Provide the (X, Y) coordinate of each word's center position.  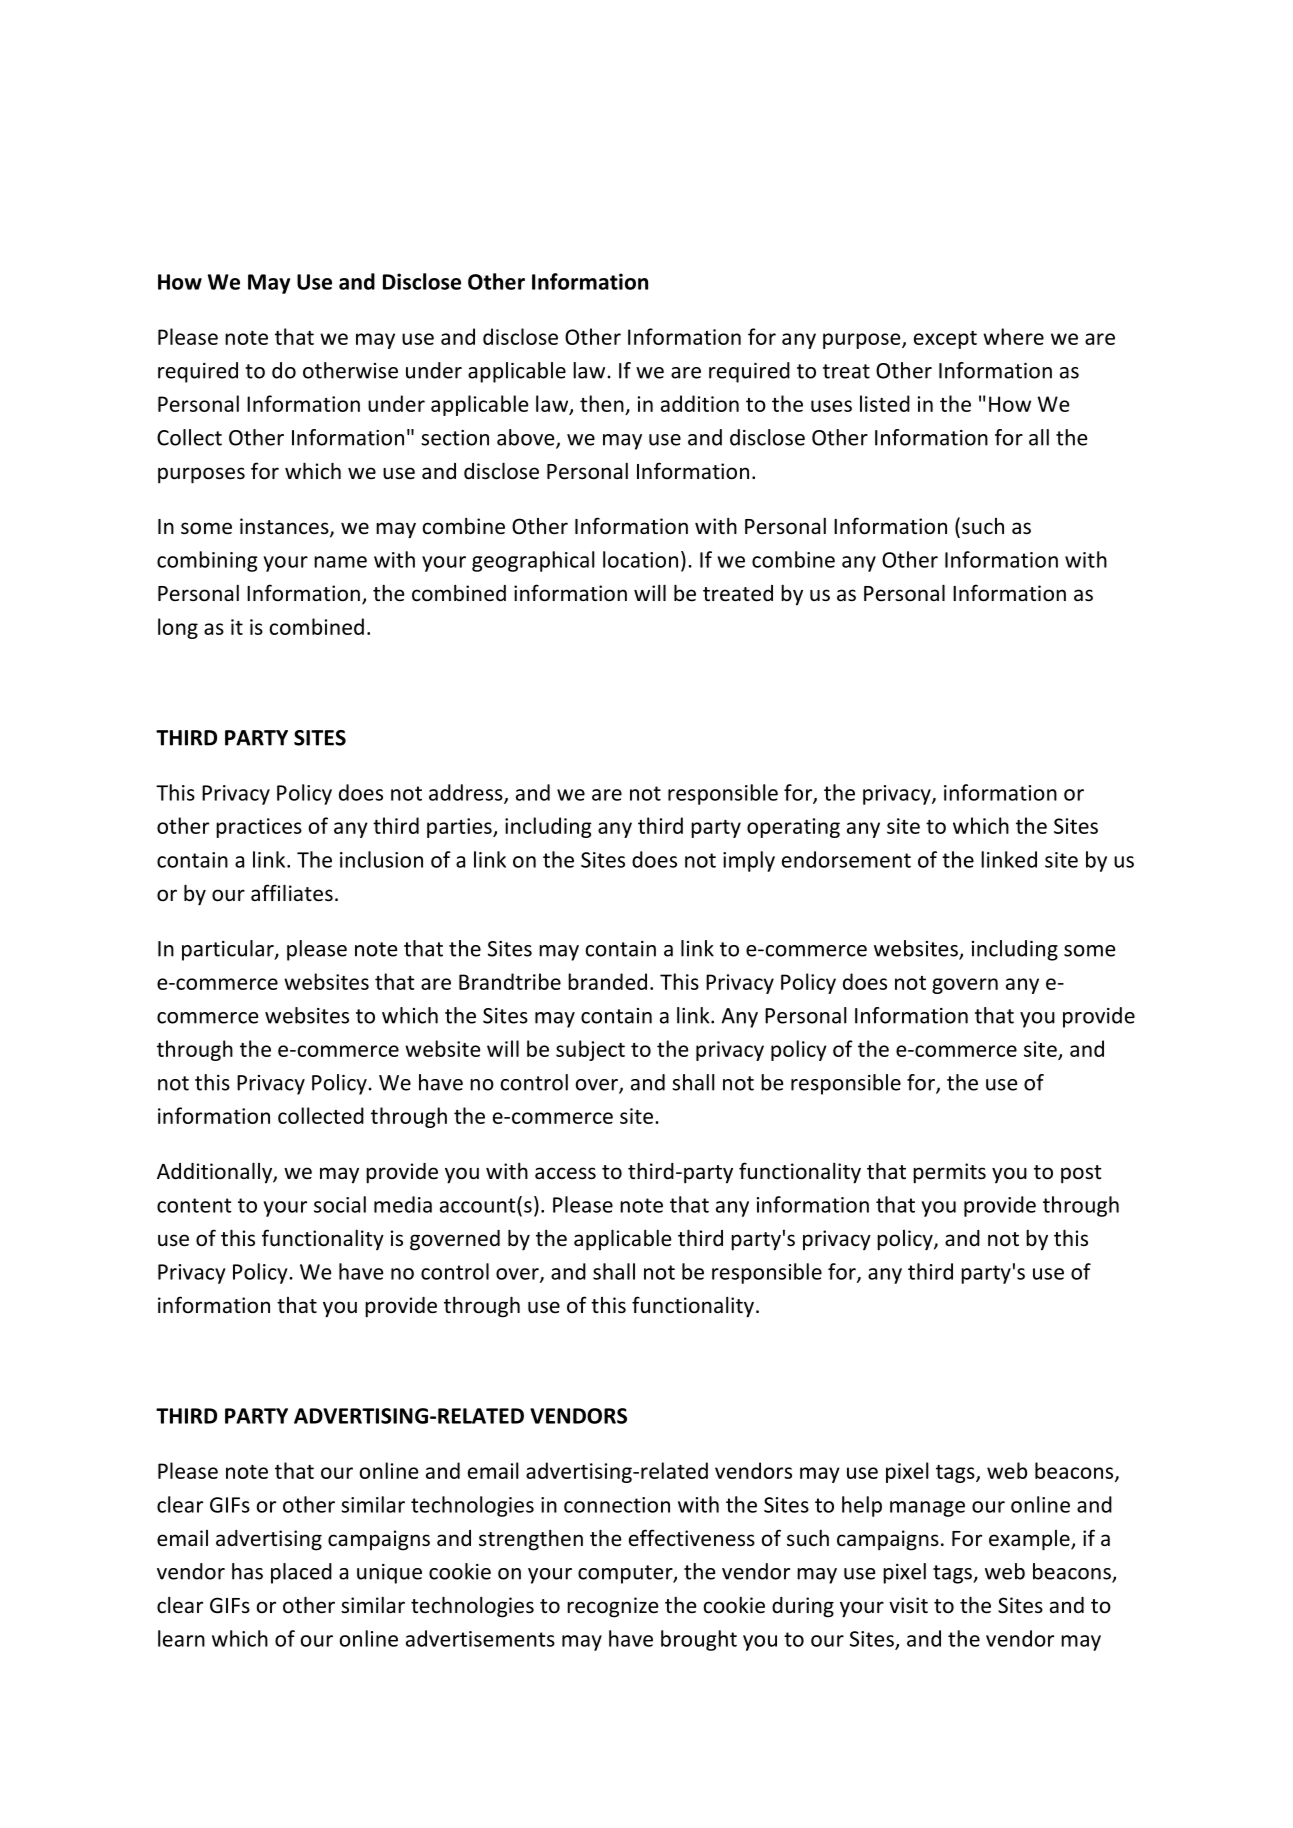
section (455, 438)
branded (607, 981)
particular (229, 950)
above (527, 438)
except (945, 340)
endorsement (846, 859)
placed (301, 1573)
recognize (613, 1607)
